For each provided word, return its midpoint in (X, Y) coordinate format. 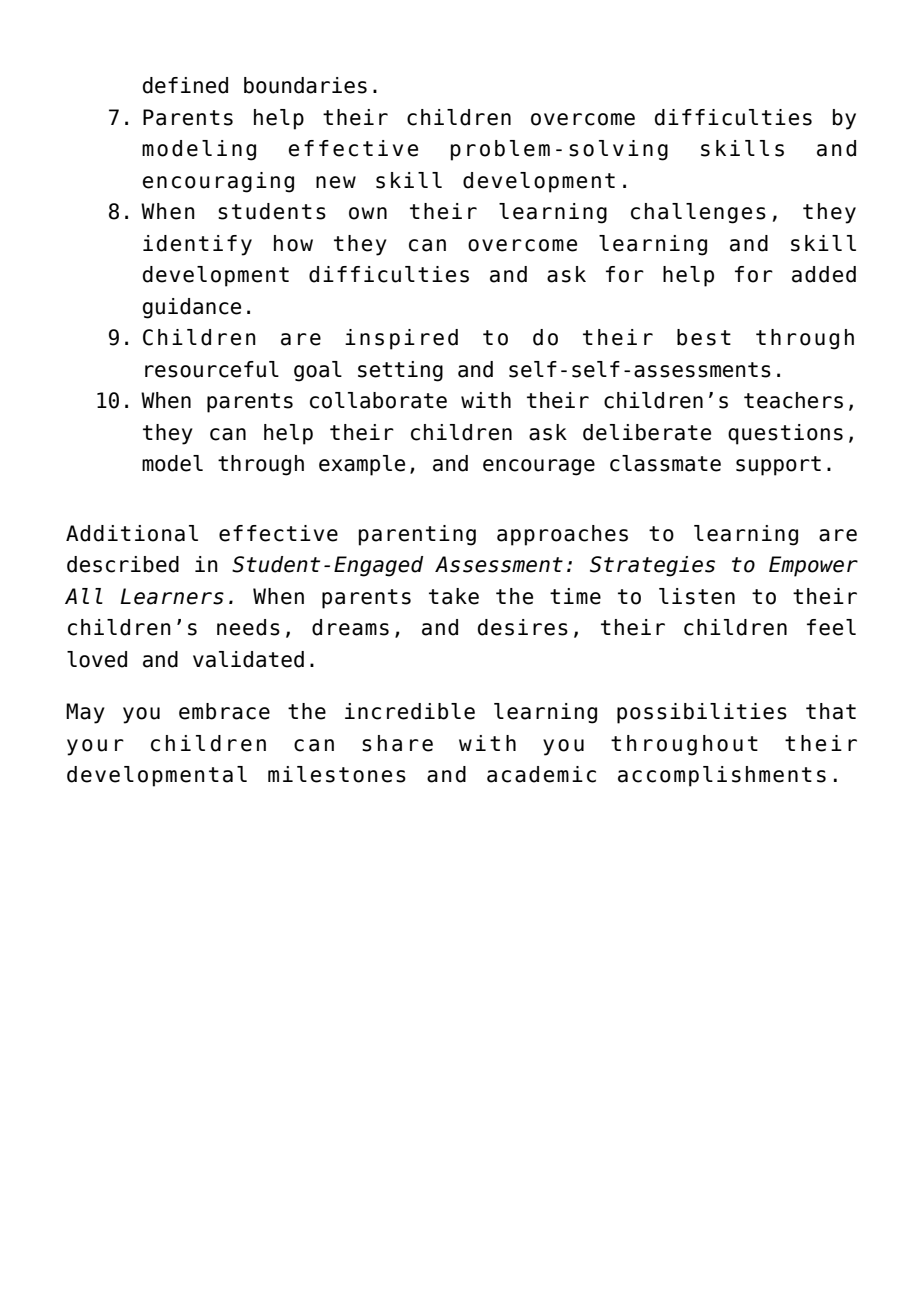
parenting (417, 535)
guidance (192, 308)
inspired (401, 339)
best (704, 337)
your (95, 747)
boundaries (305, 85)
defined (185, 85)
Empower (813, 566)
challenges (698, 213)
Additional (132, 533)
